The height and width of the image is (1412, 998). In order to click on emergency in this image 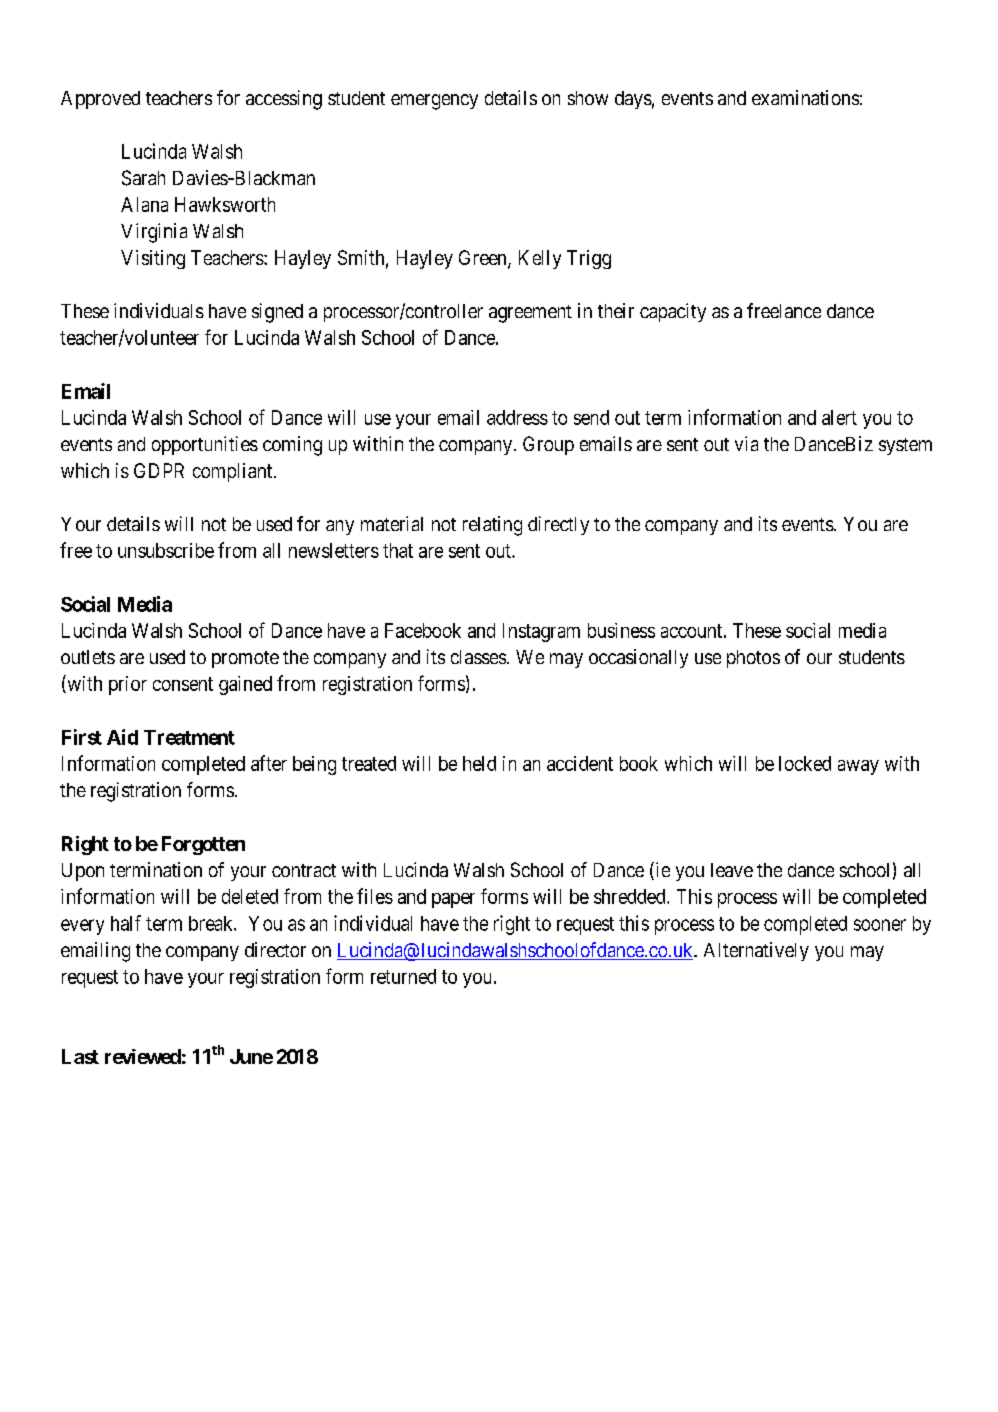, I will do `click(434, 102)`.
